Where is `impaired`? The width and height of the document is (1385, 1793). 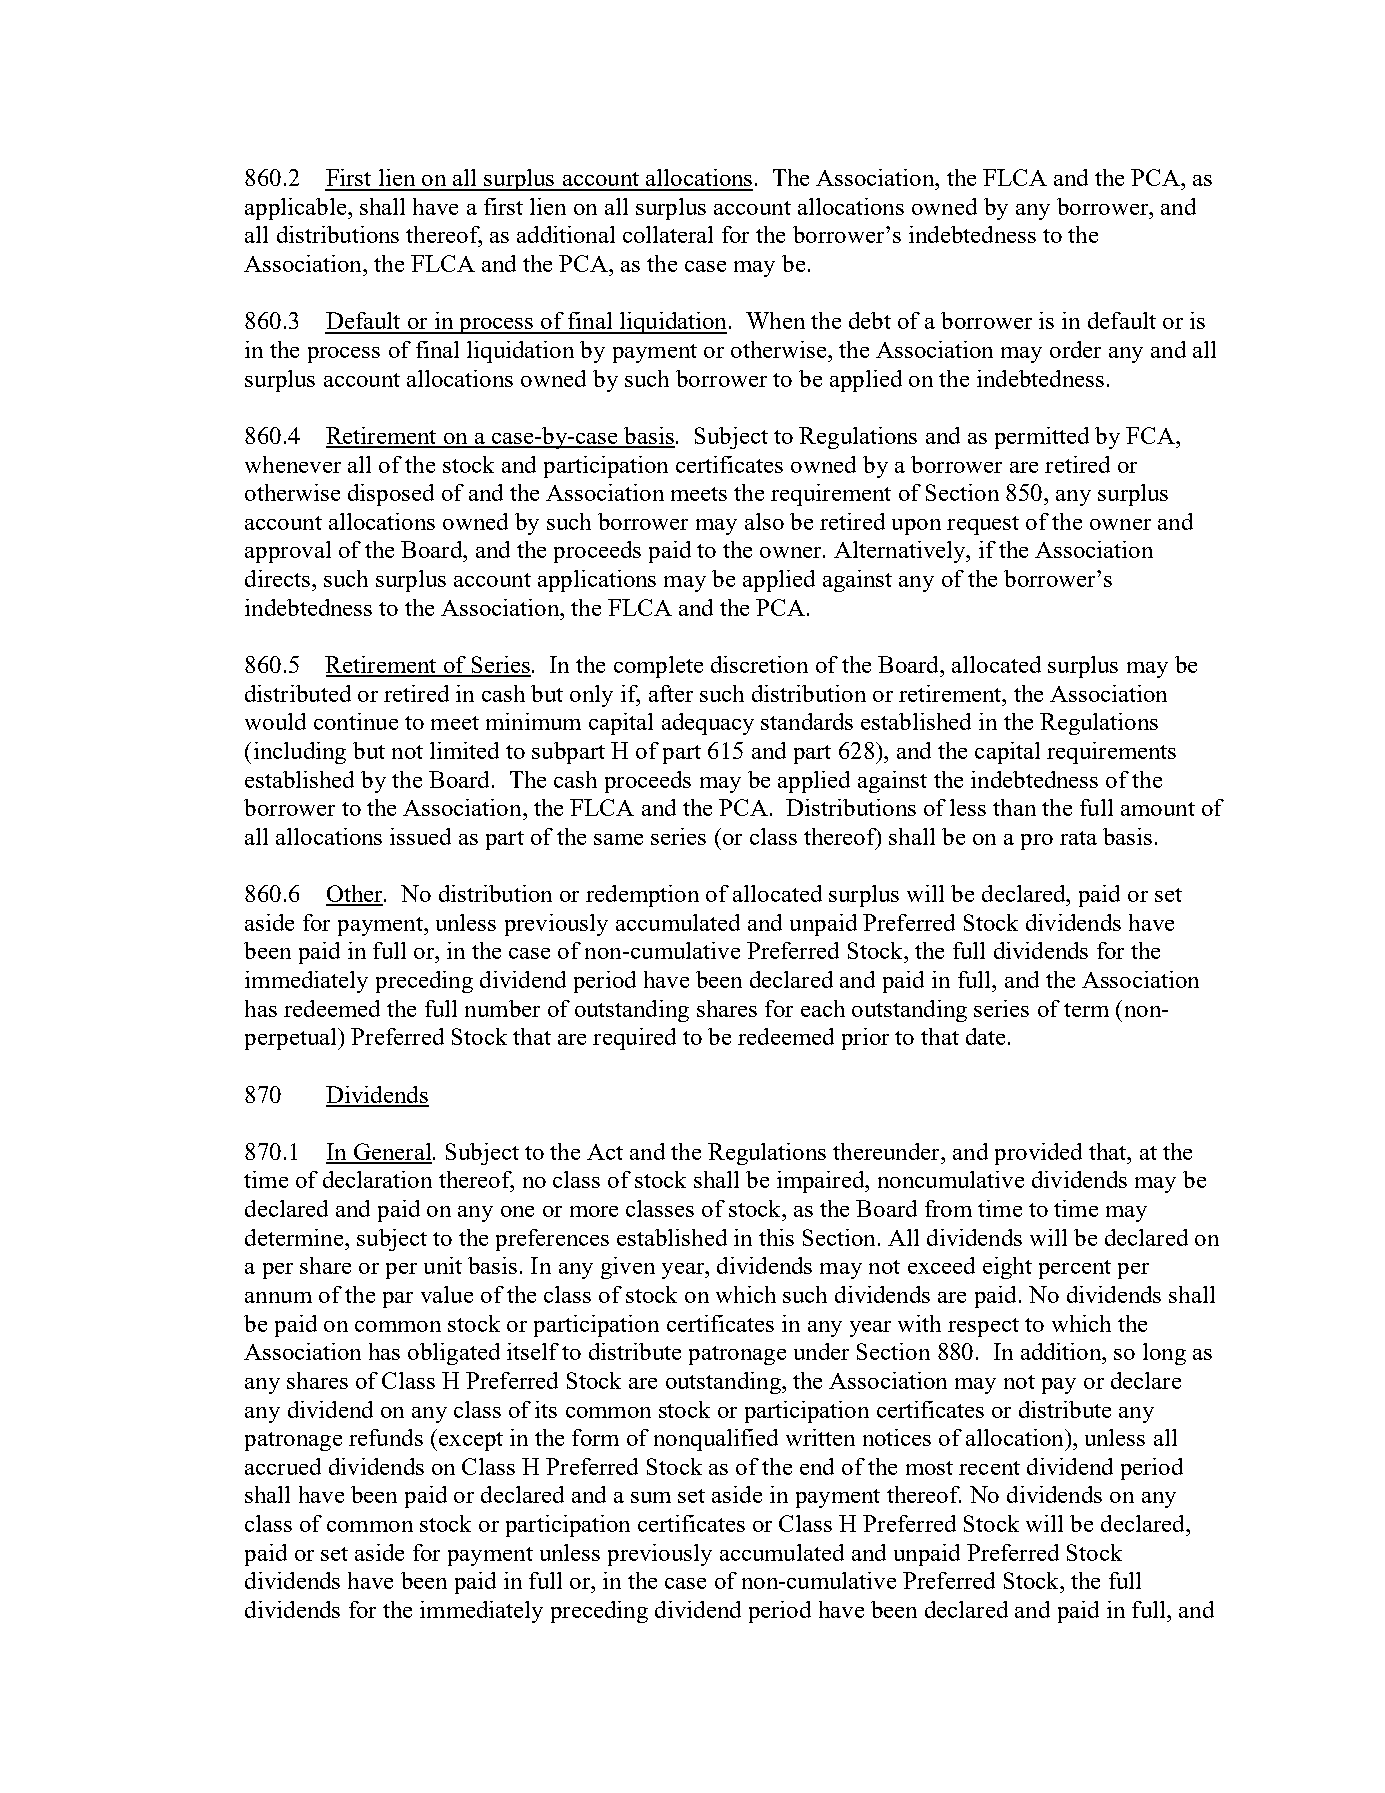
impaired is located at coordinates (822, 1182).
